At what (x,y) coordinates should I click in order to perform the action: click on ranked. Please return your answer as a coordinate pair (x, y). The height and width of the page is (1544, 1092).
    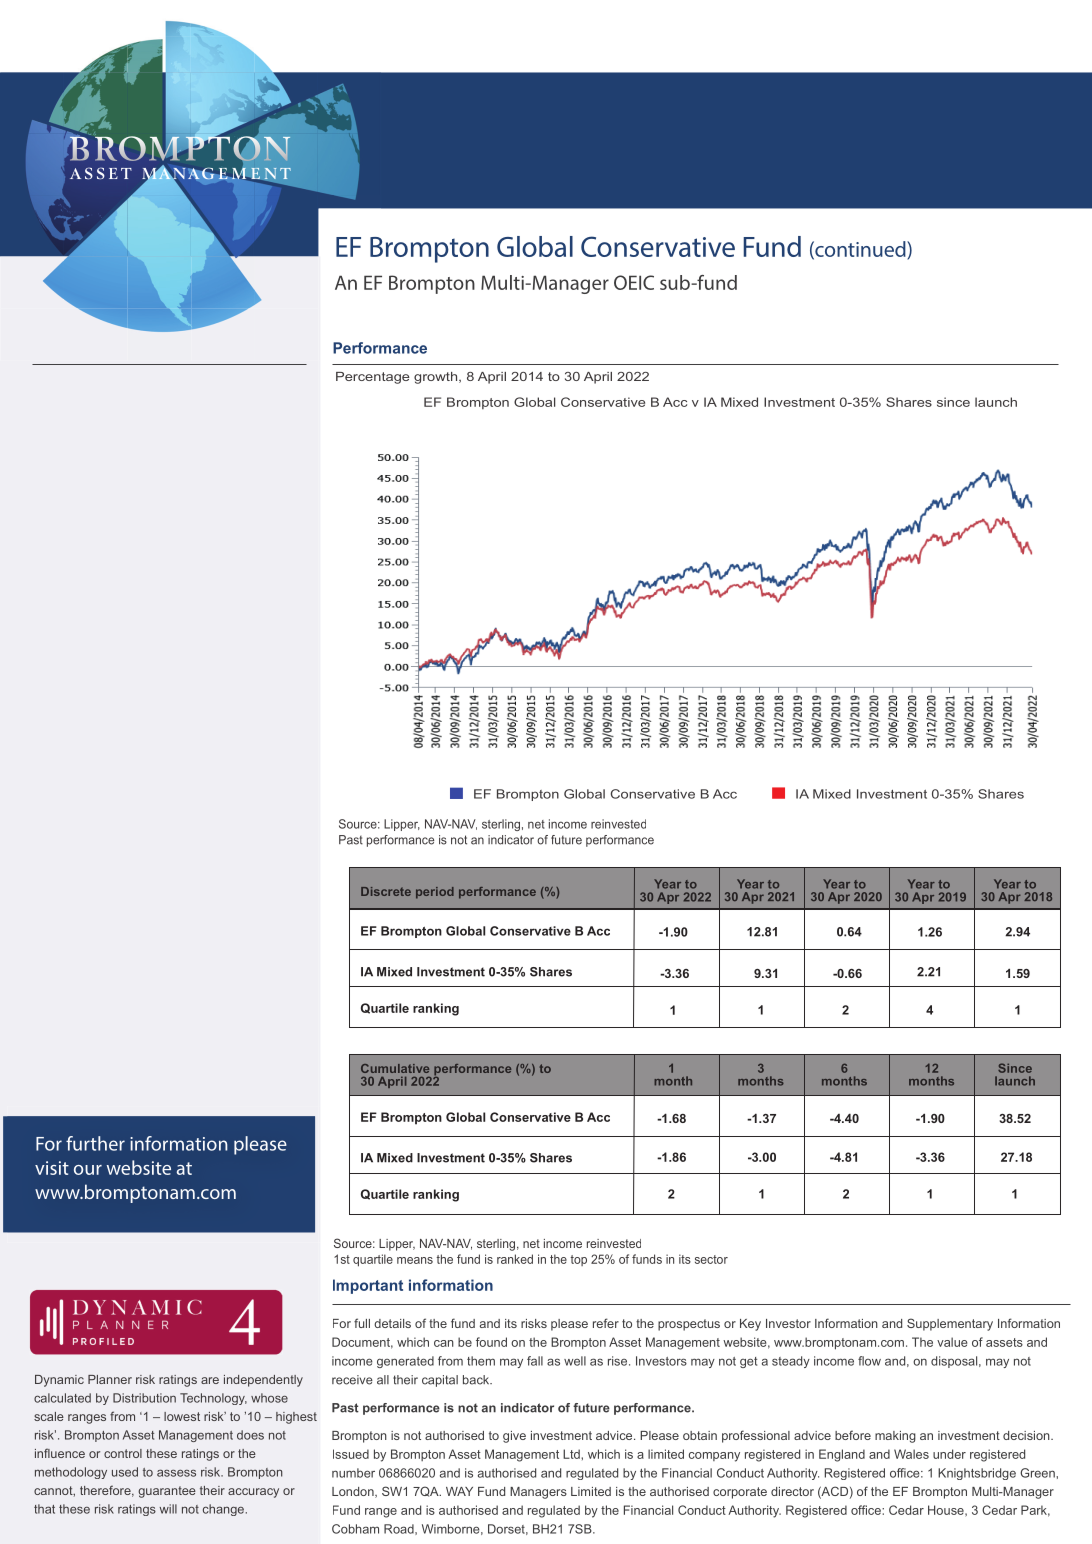
    Looking at the image, I should click on (515, 1259).
